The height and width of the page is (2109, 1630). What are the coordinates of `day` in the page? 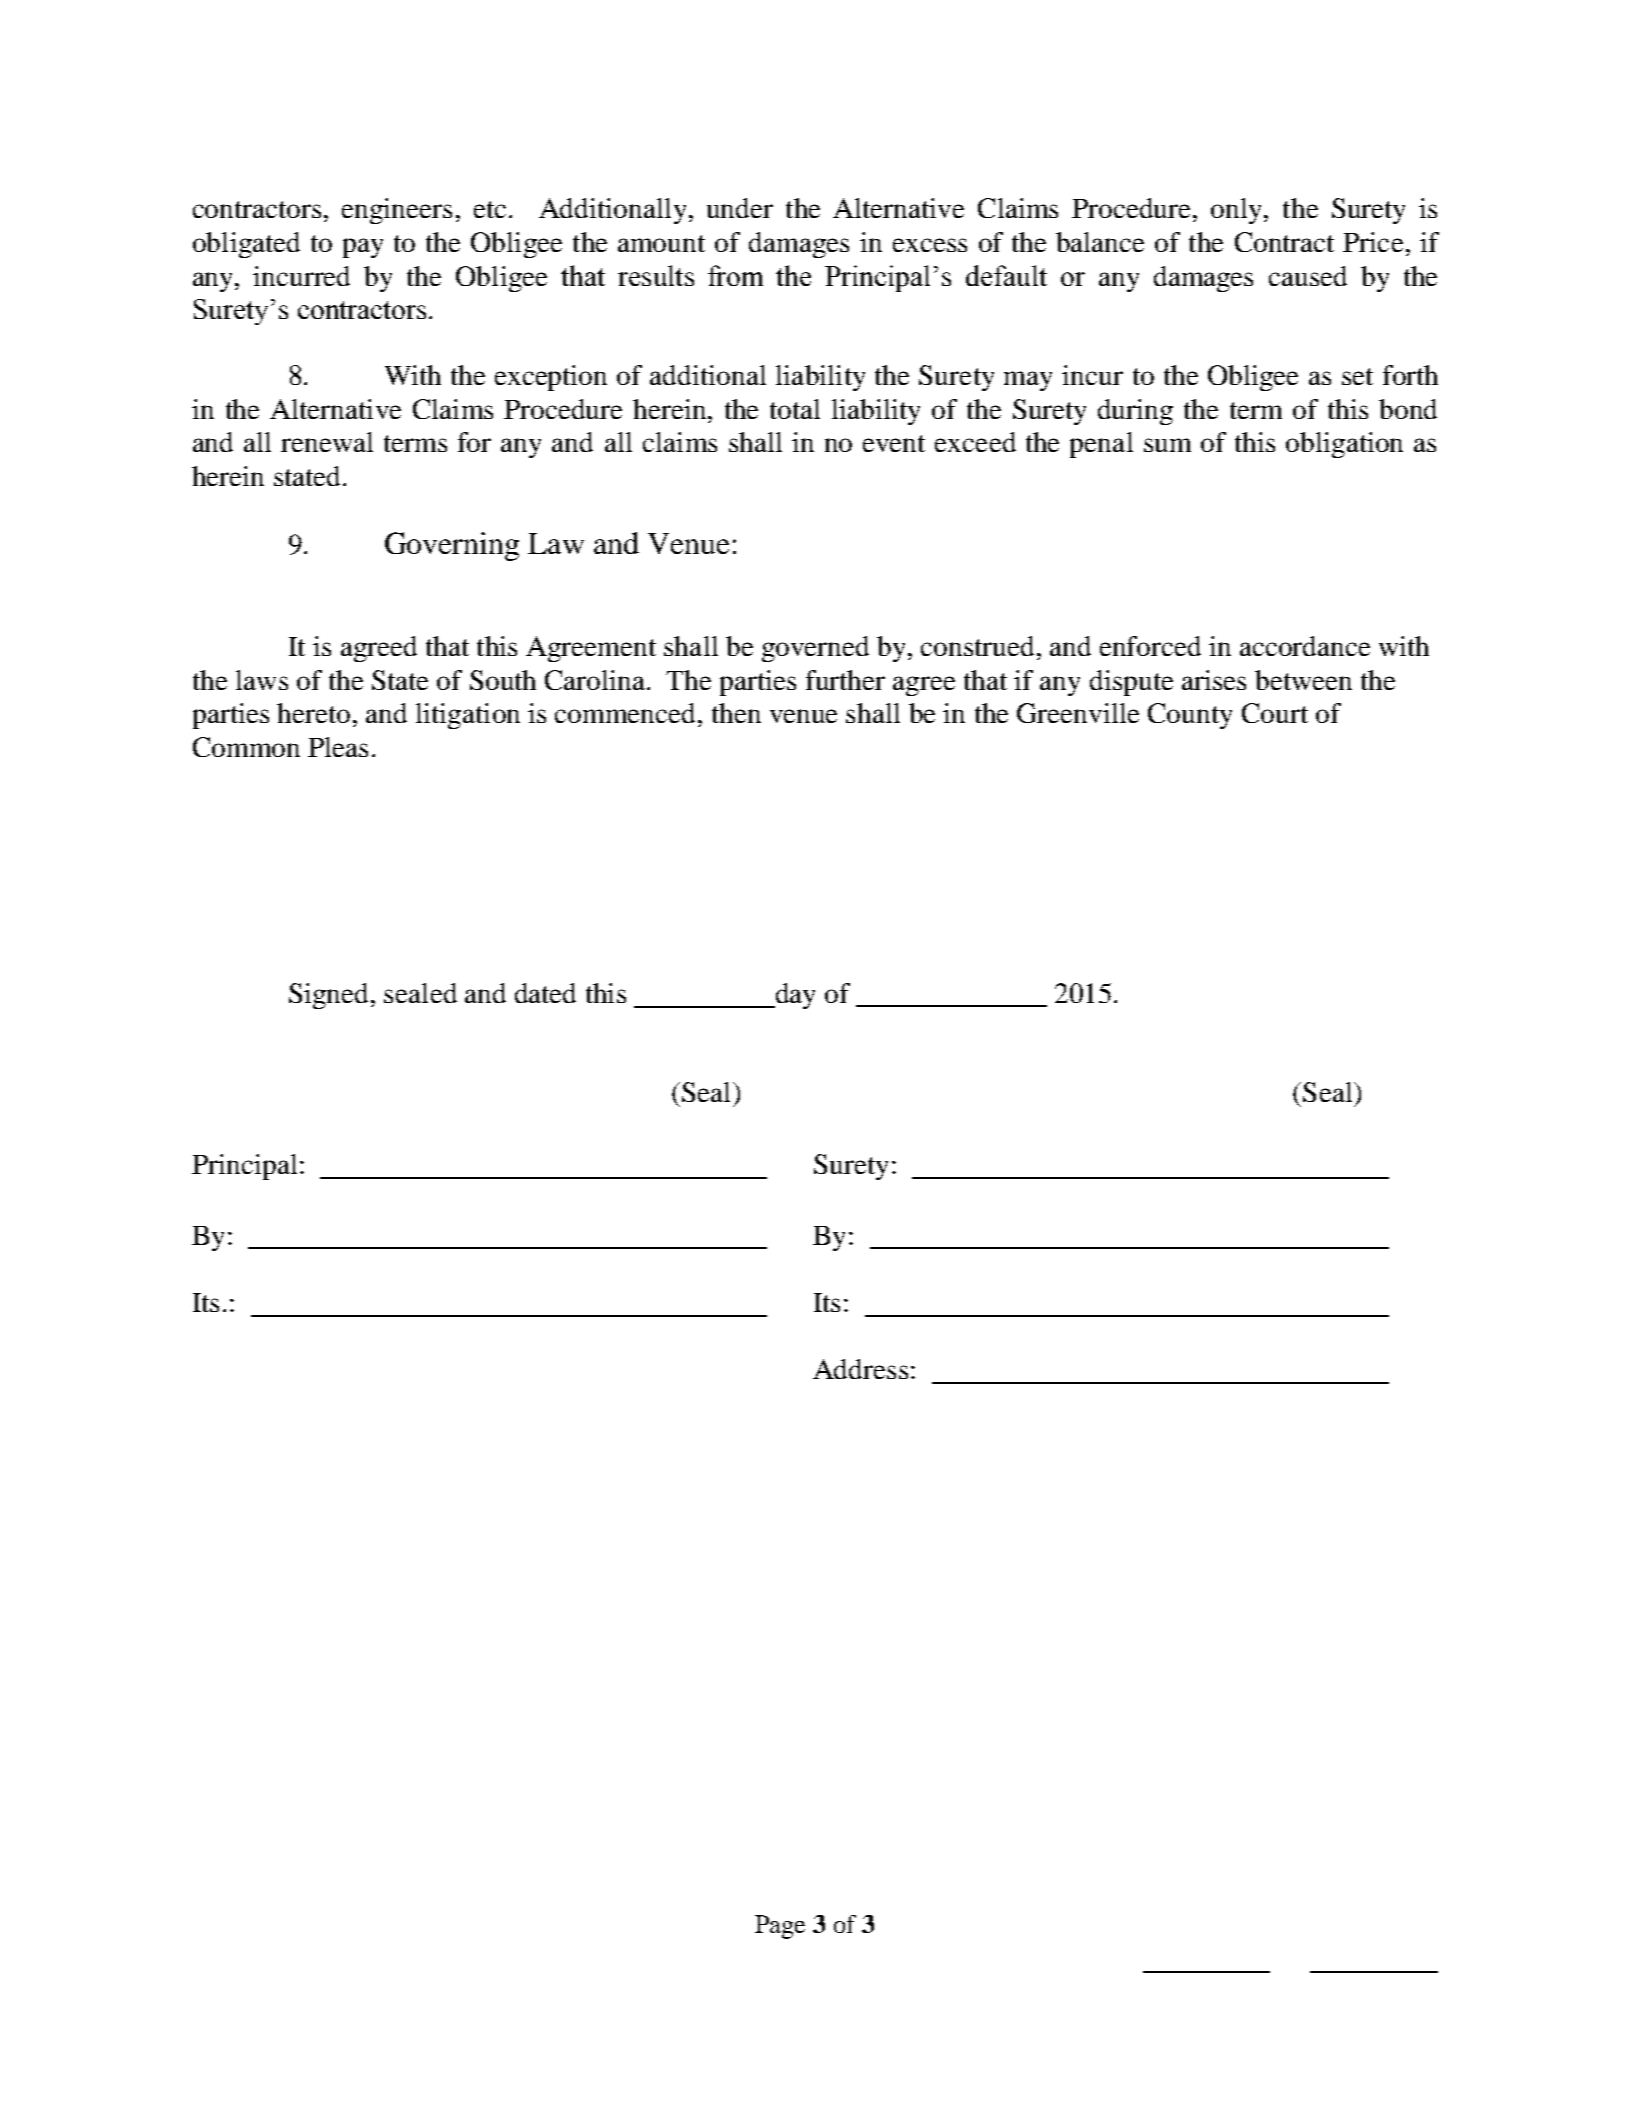 It's located at (794, 996).
